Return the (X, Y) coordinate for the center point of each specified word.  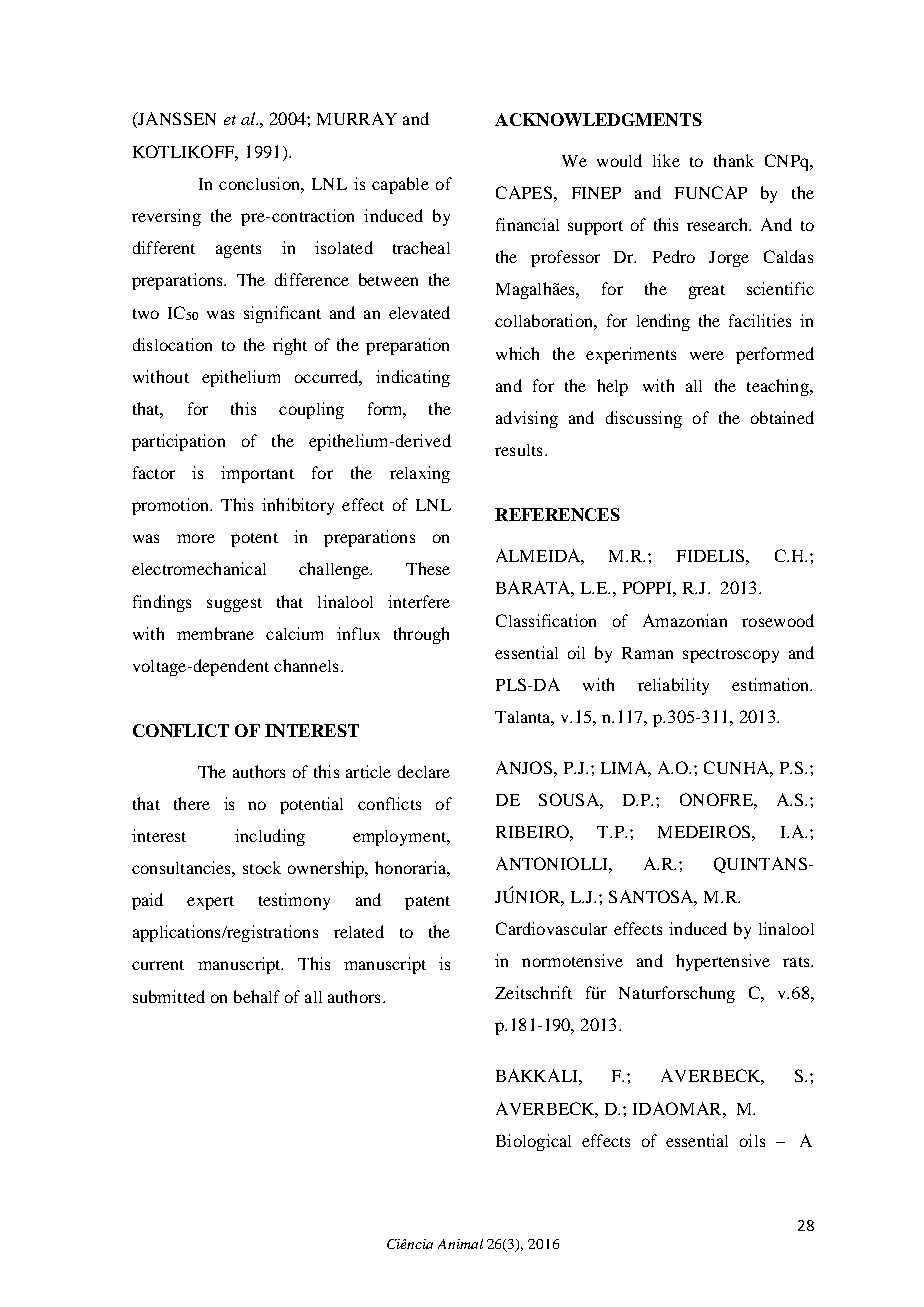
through (421, 635)
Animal (460, 1244)
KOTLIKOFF (185, 152)
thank (734, 160)
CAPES (524, 192)
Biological (533, 1142)
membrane (215, 633)
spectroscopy (731, 656)
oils (752, 1140)
